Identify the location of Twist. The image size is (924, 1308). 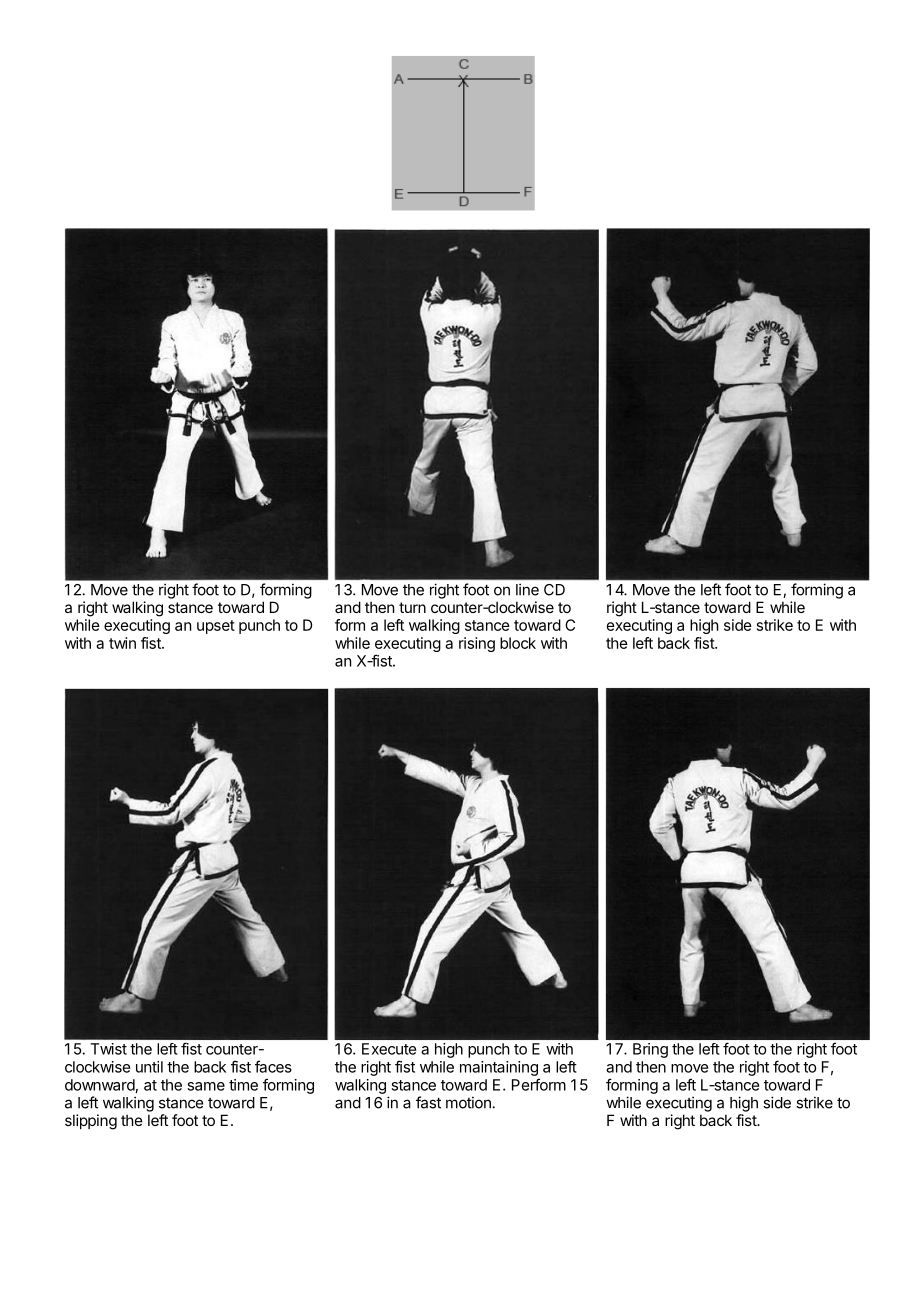
(109, 1049).
